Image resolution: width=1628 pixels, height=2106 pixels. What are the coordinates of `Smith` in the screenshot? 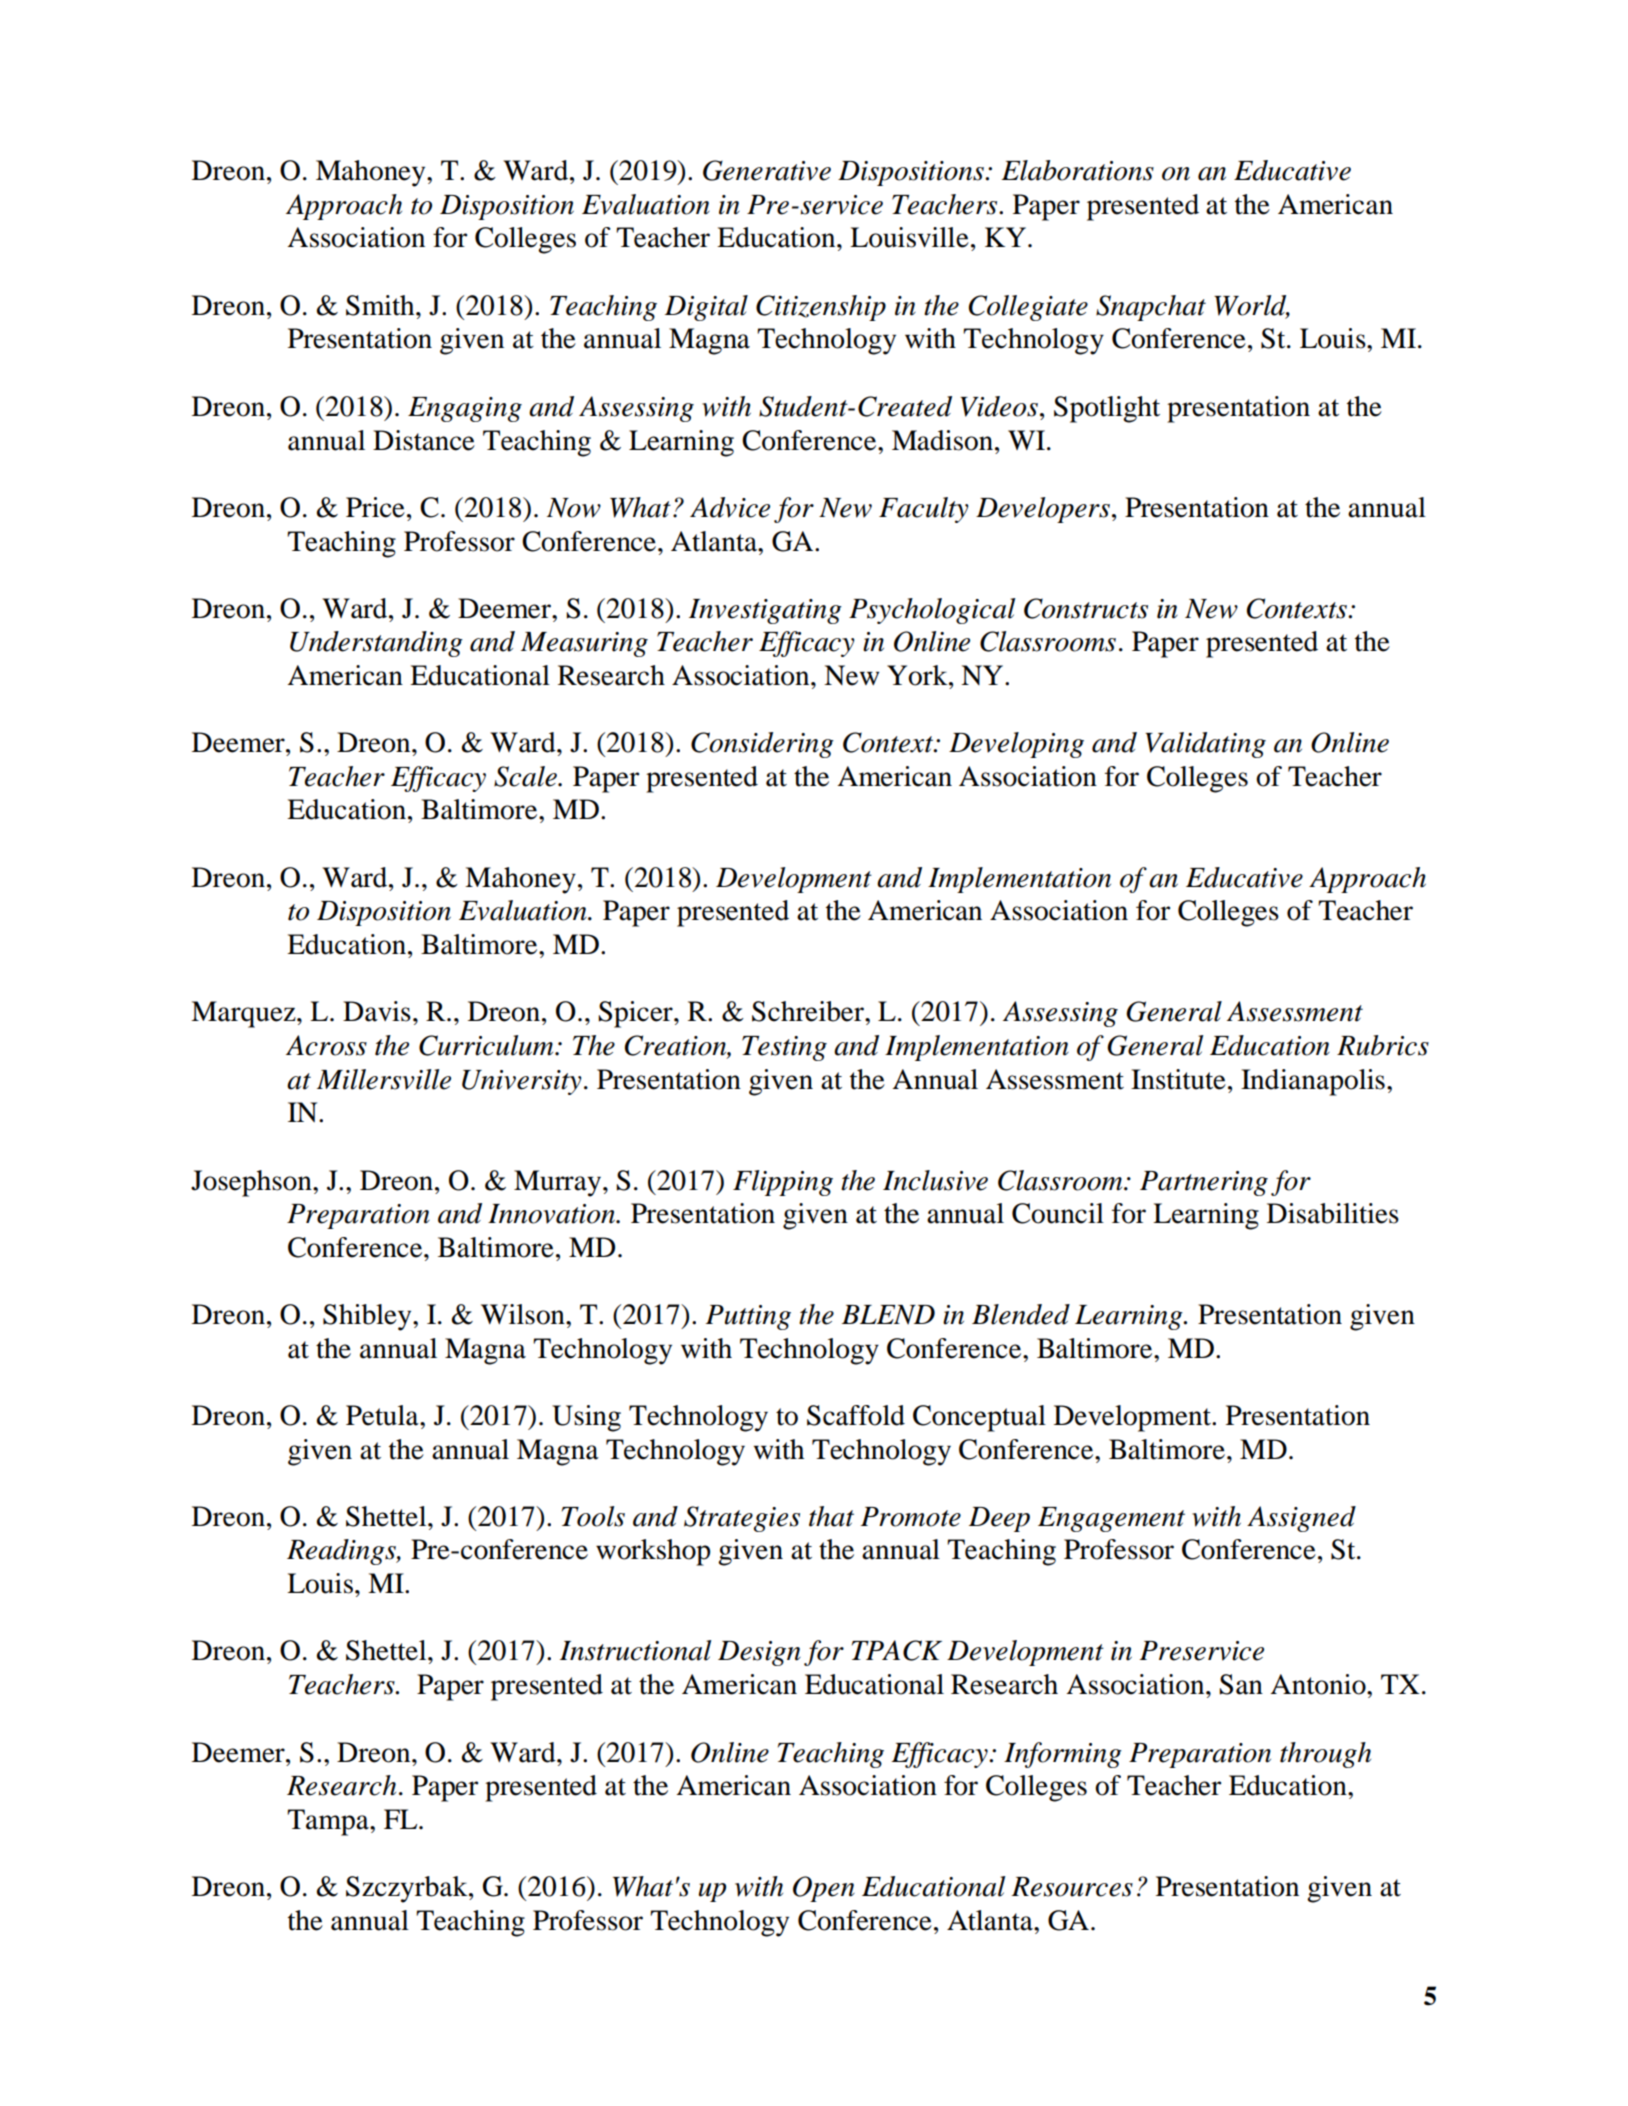 It's located at (381, 305).
